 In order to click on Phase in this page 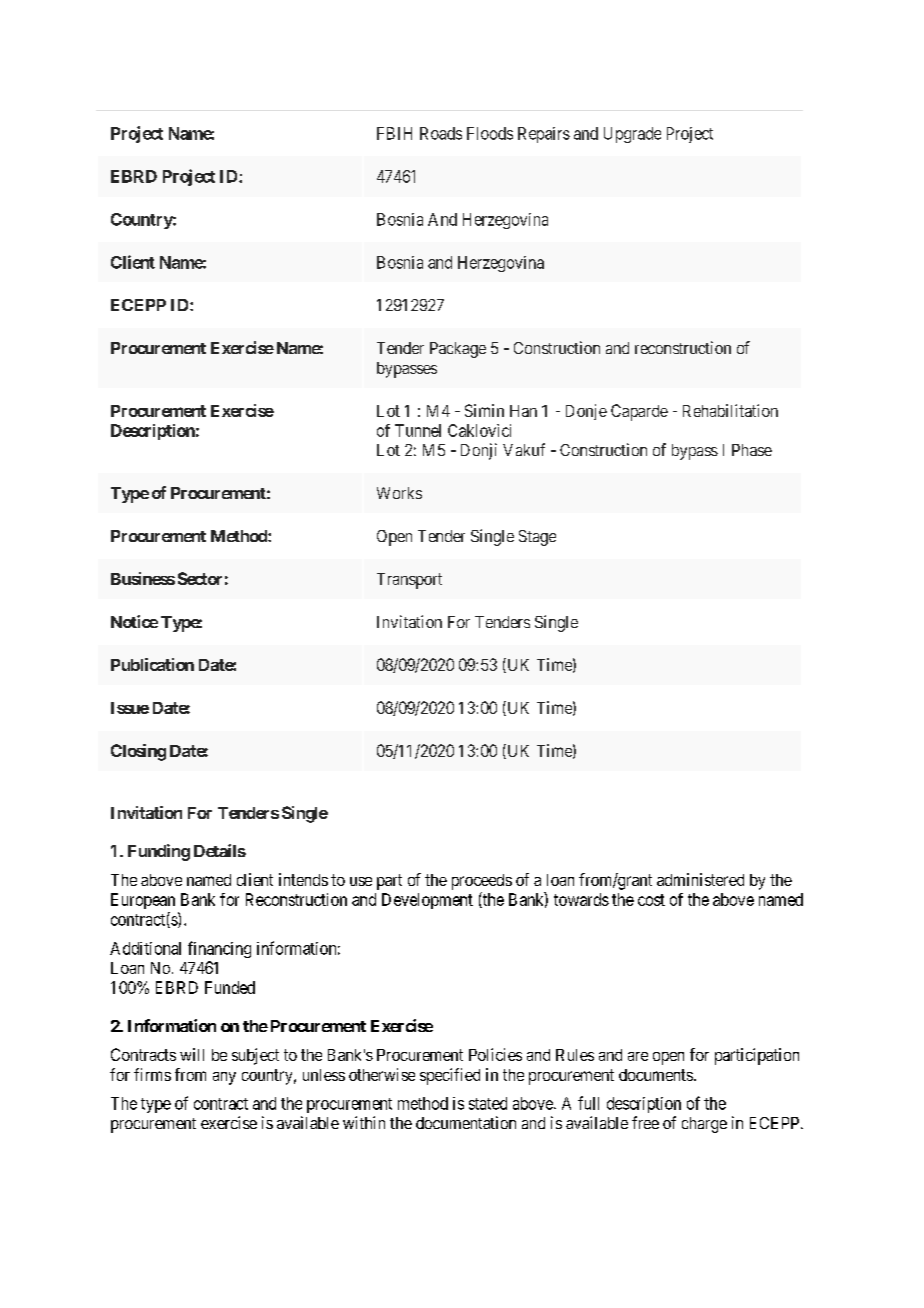, I will do `click(752, 450)`.
